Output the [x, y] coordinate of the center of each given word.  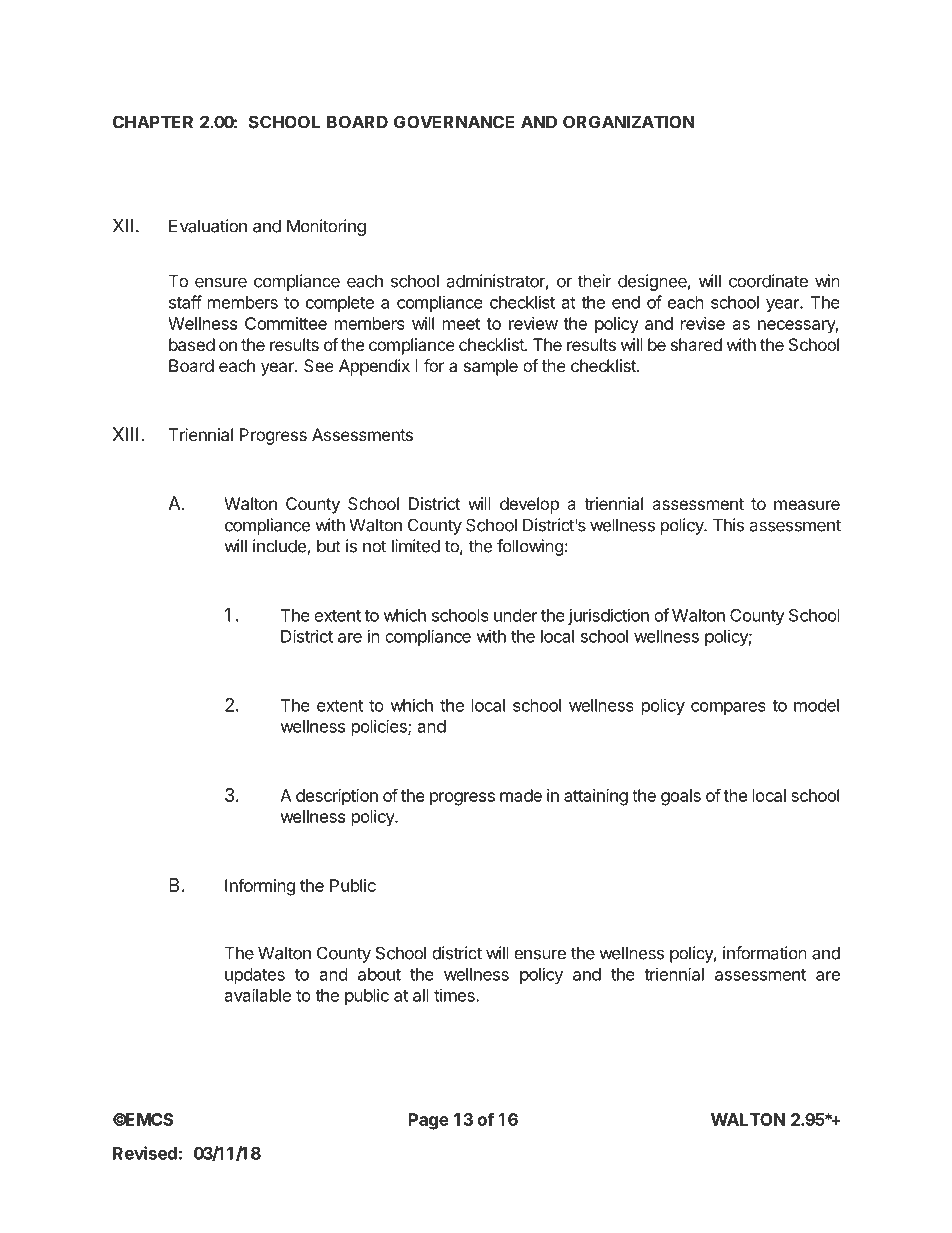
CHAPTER [153, 122]
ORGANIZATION [629, 122]
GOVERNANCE [454, 122]
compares [728, 708]
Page [428, 1121]
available [258, 995]
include [280, 547]
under [516, 615]
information [765, 953]
